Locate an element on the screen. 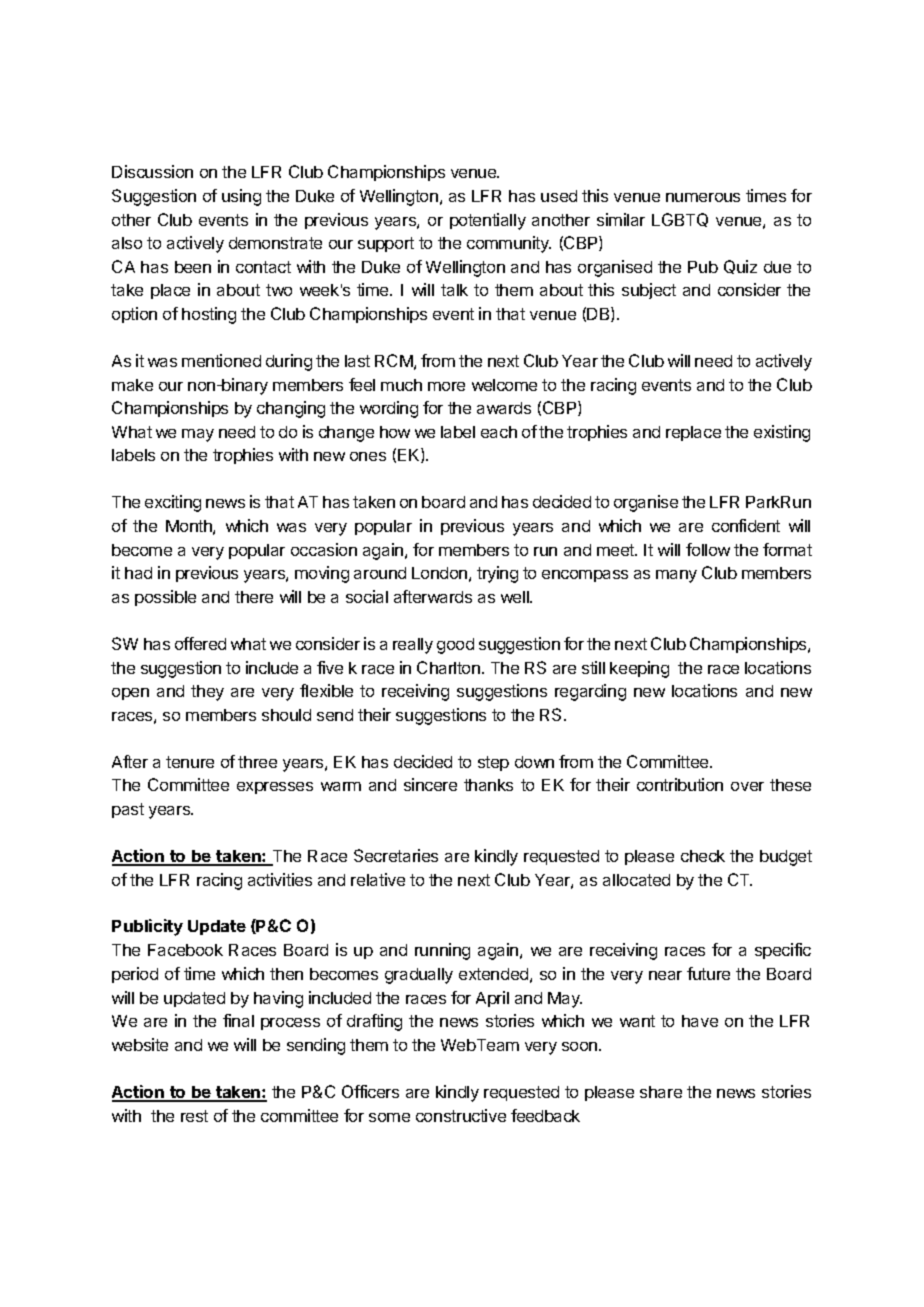  using is located at coordinates (241, 197).
